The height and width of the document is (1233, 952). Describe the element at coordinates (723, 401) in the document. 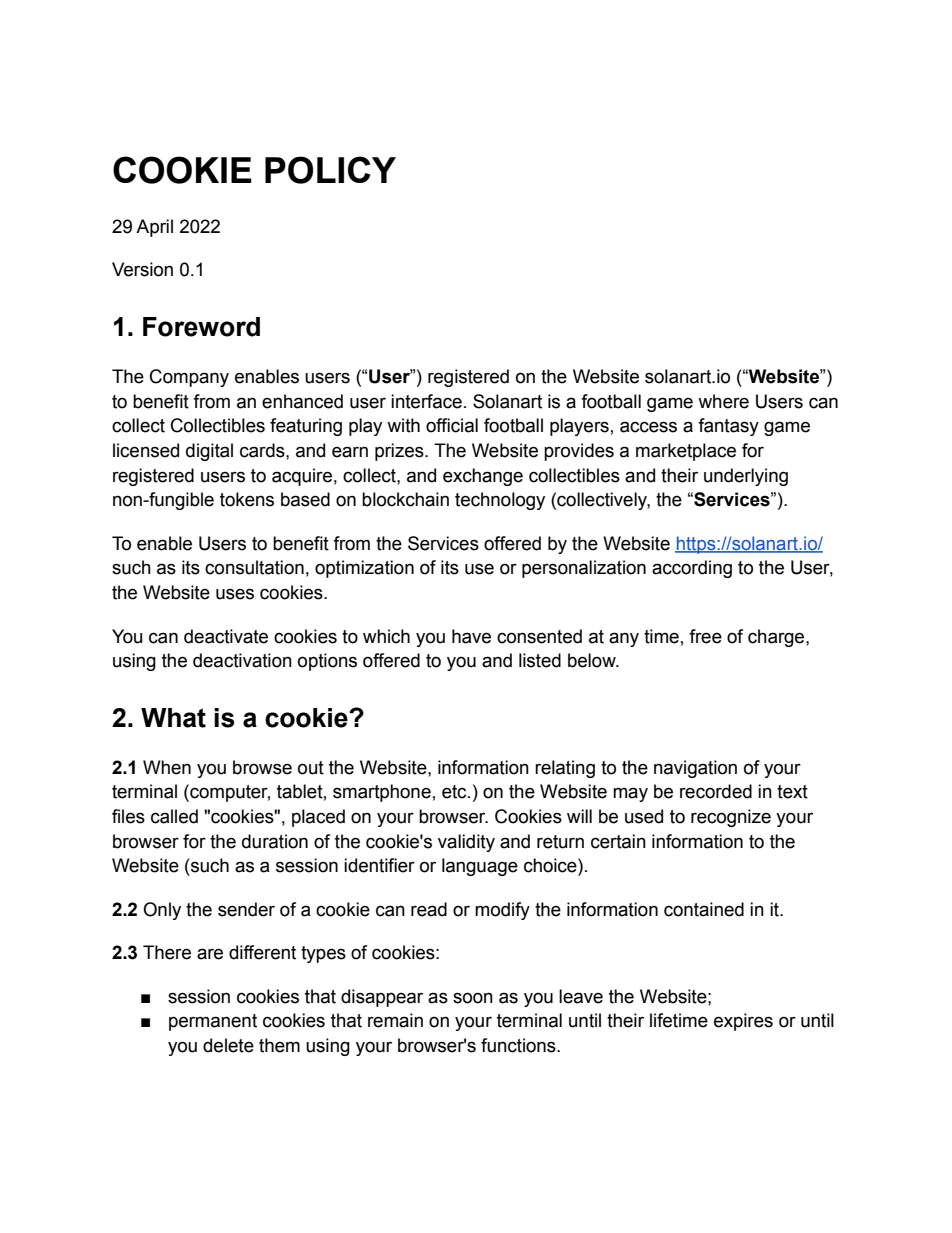

I see `where` at that location.
